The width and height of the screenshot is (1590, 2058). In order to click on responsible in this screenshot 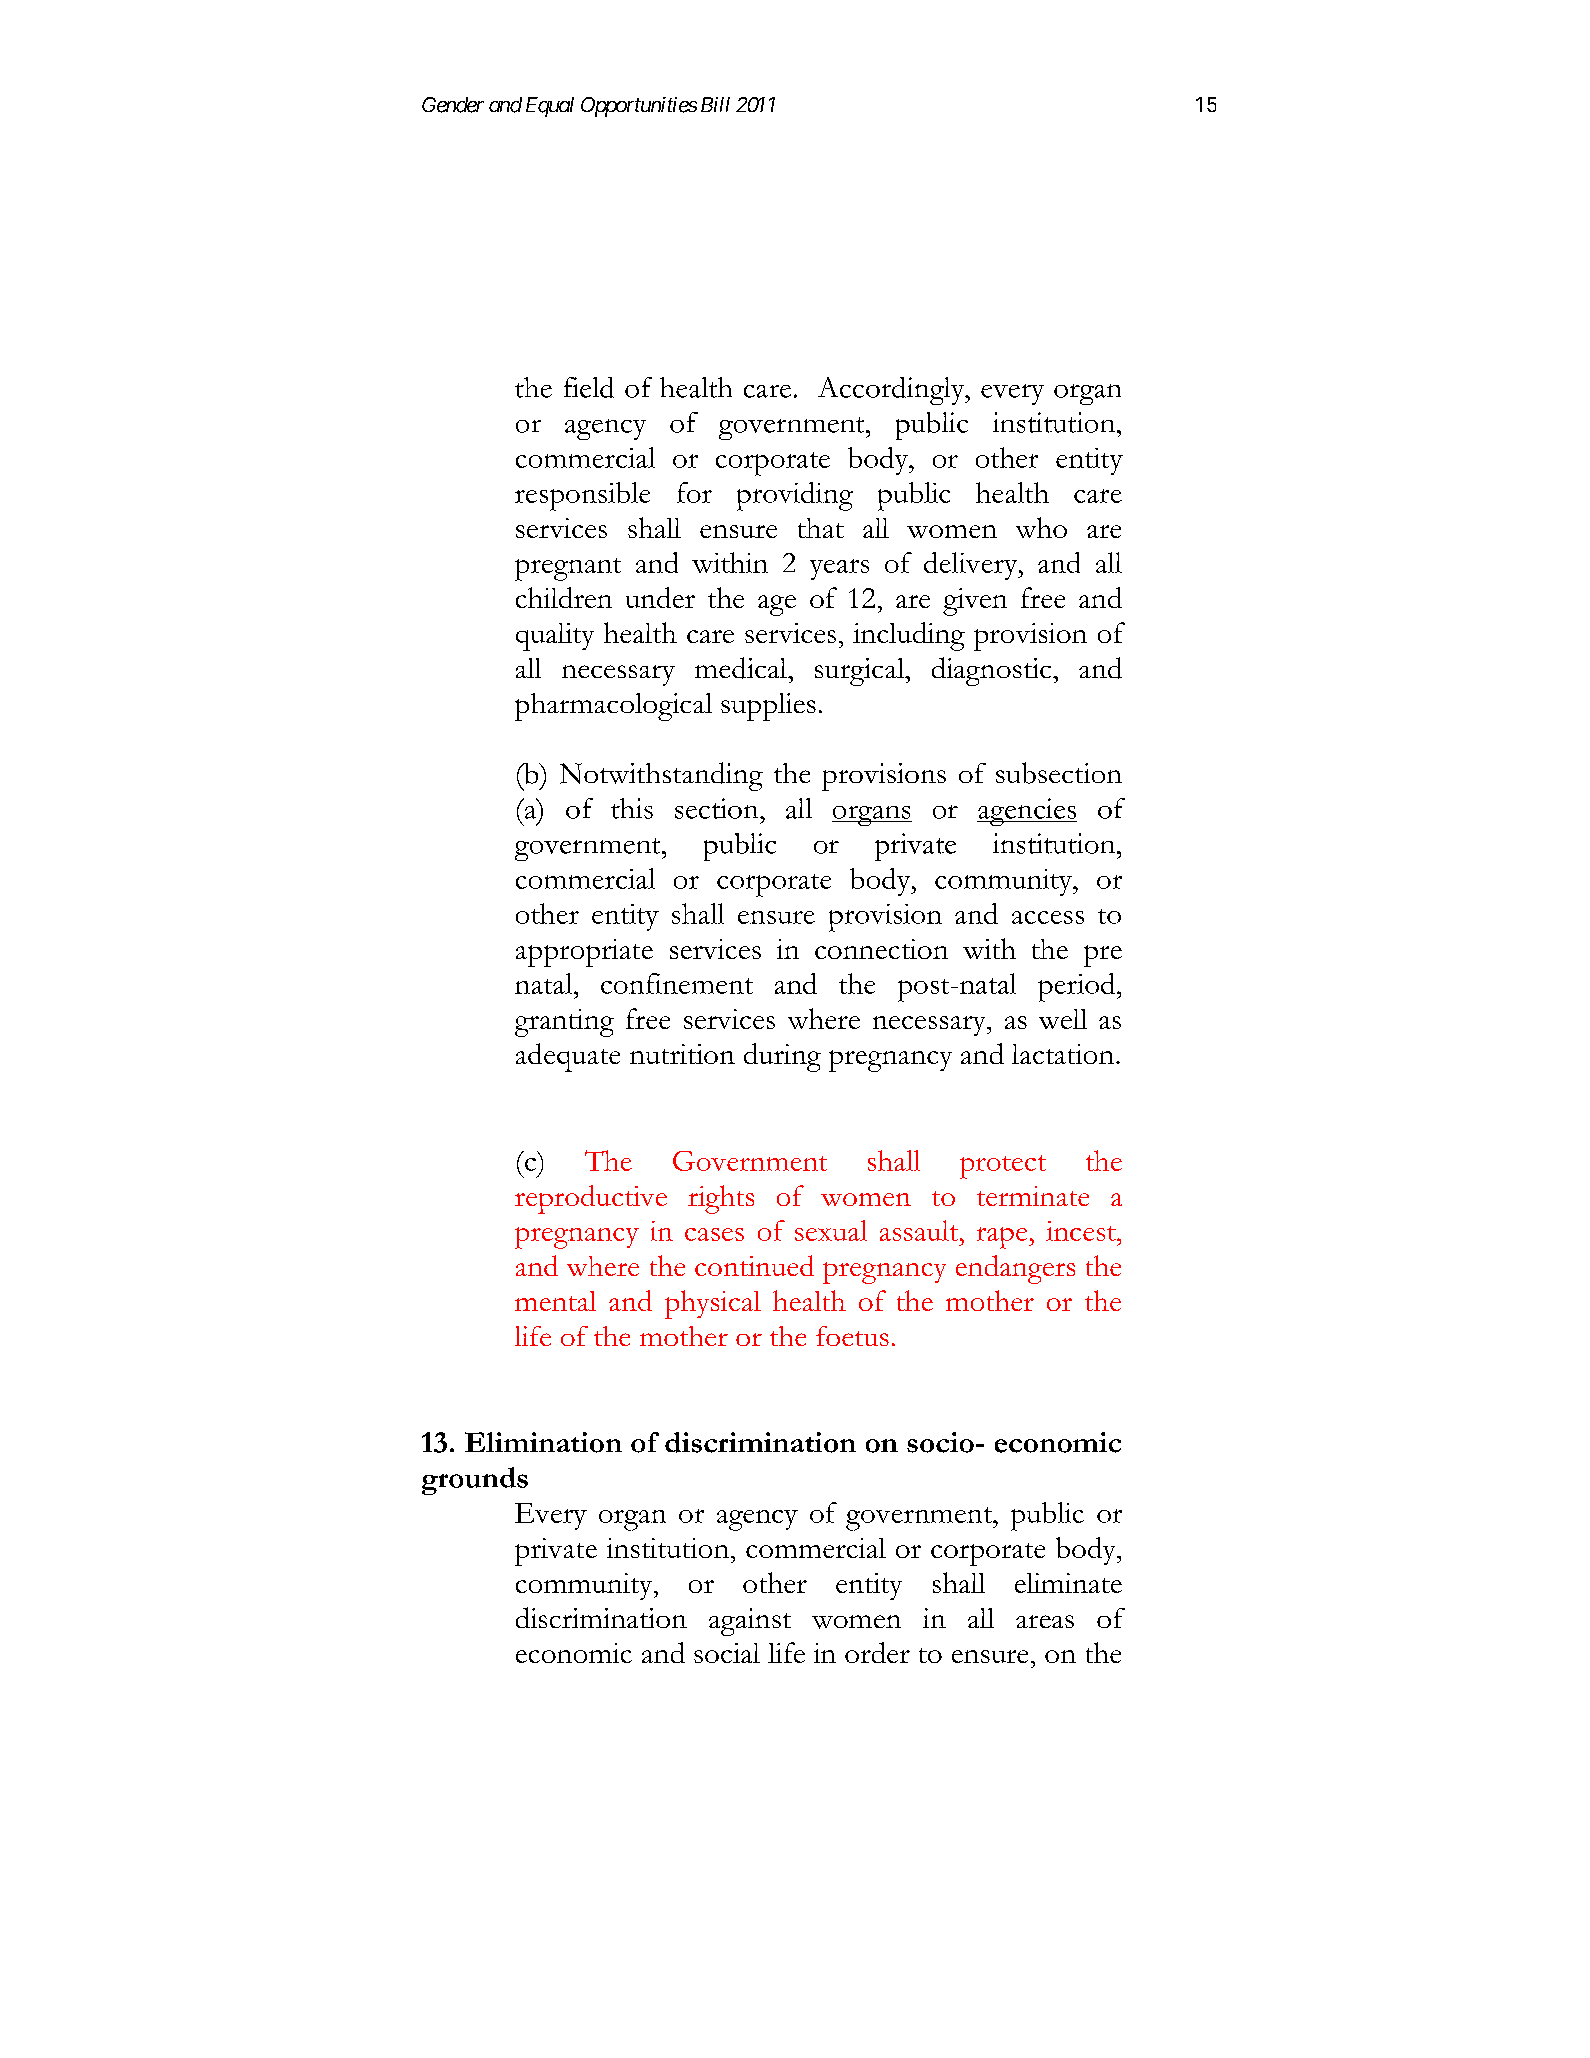, I will do `click(582, 496)`.
